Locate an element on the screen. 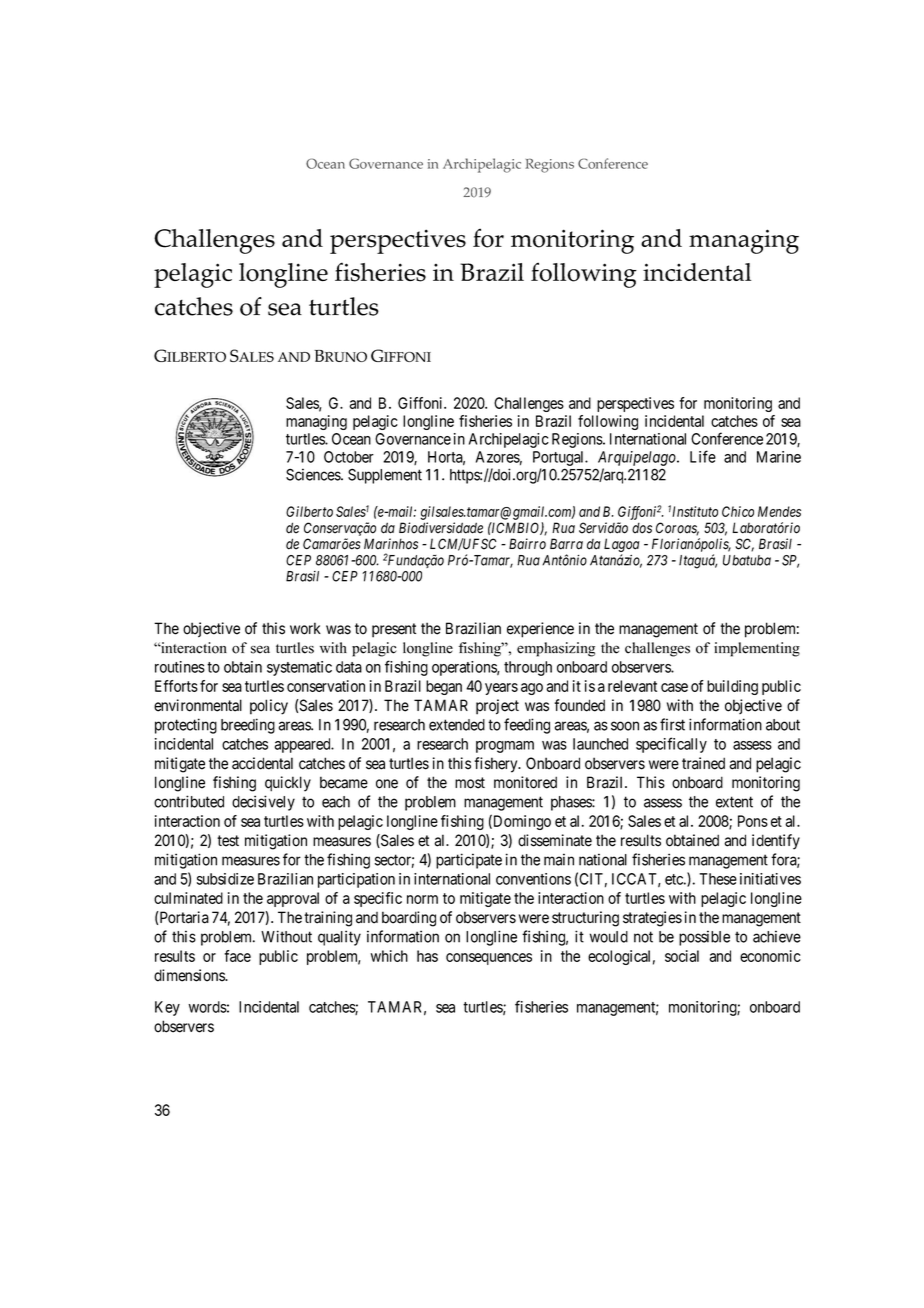 The width and height of the screenshot is (924, 1308). work is located at coordinates (305, 628).
